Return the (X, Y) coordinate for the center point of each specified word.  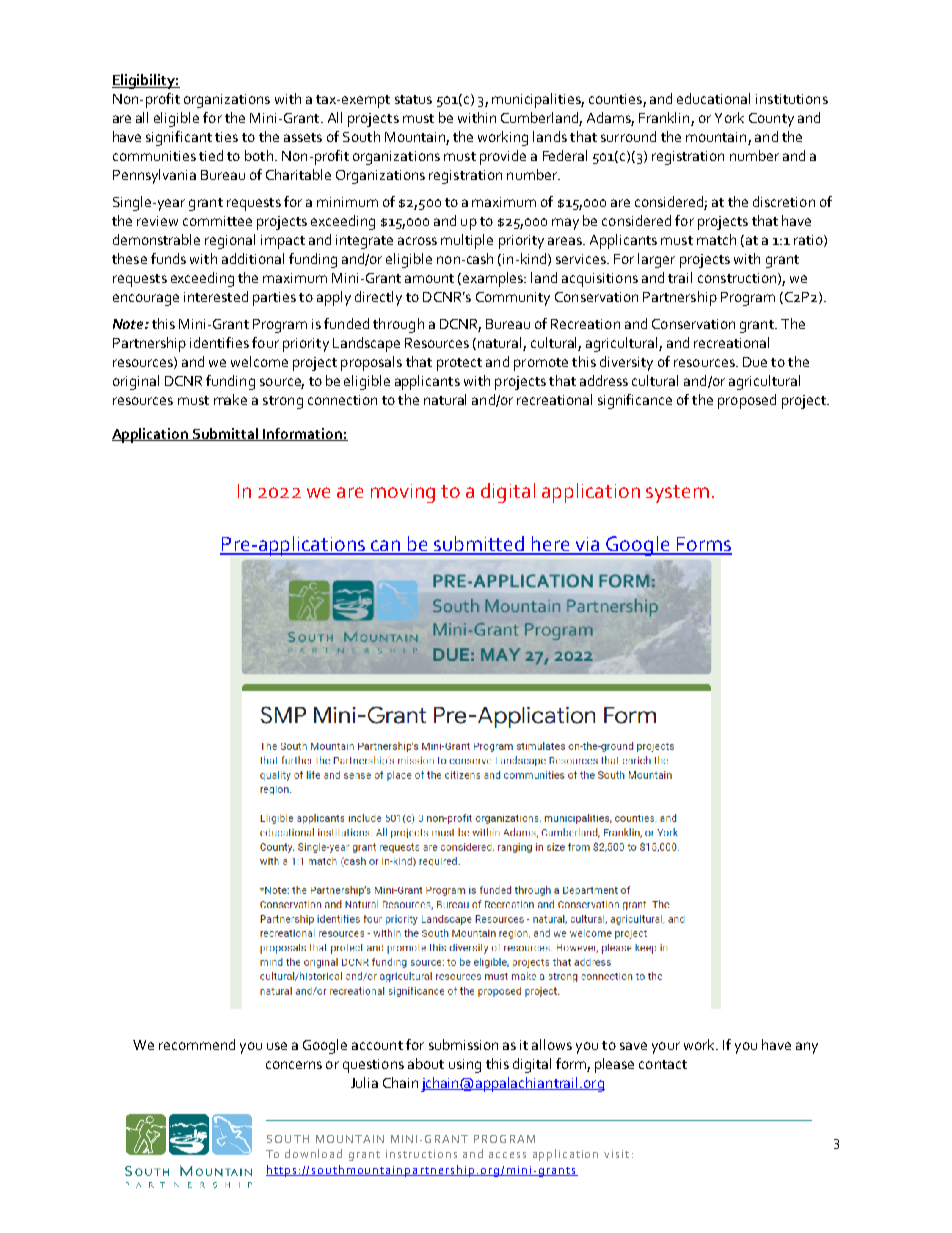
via (587, 545)
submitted (479, 545)
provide (503, 157)
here (551, 545)
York (729, 117)
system (677, 494)
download (313, 1153)
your (666, 1048)
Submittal (226, 434)
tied (211, 155)
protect (459, 364)
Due (755, 362)
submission (463, 1044)
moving (403, 493)
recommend (197, 1044)
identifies (219, 342)
